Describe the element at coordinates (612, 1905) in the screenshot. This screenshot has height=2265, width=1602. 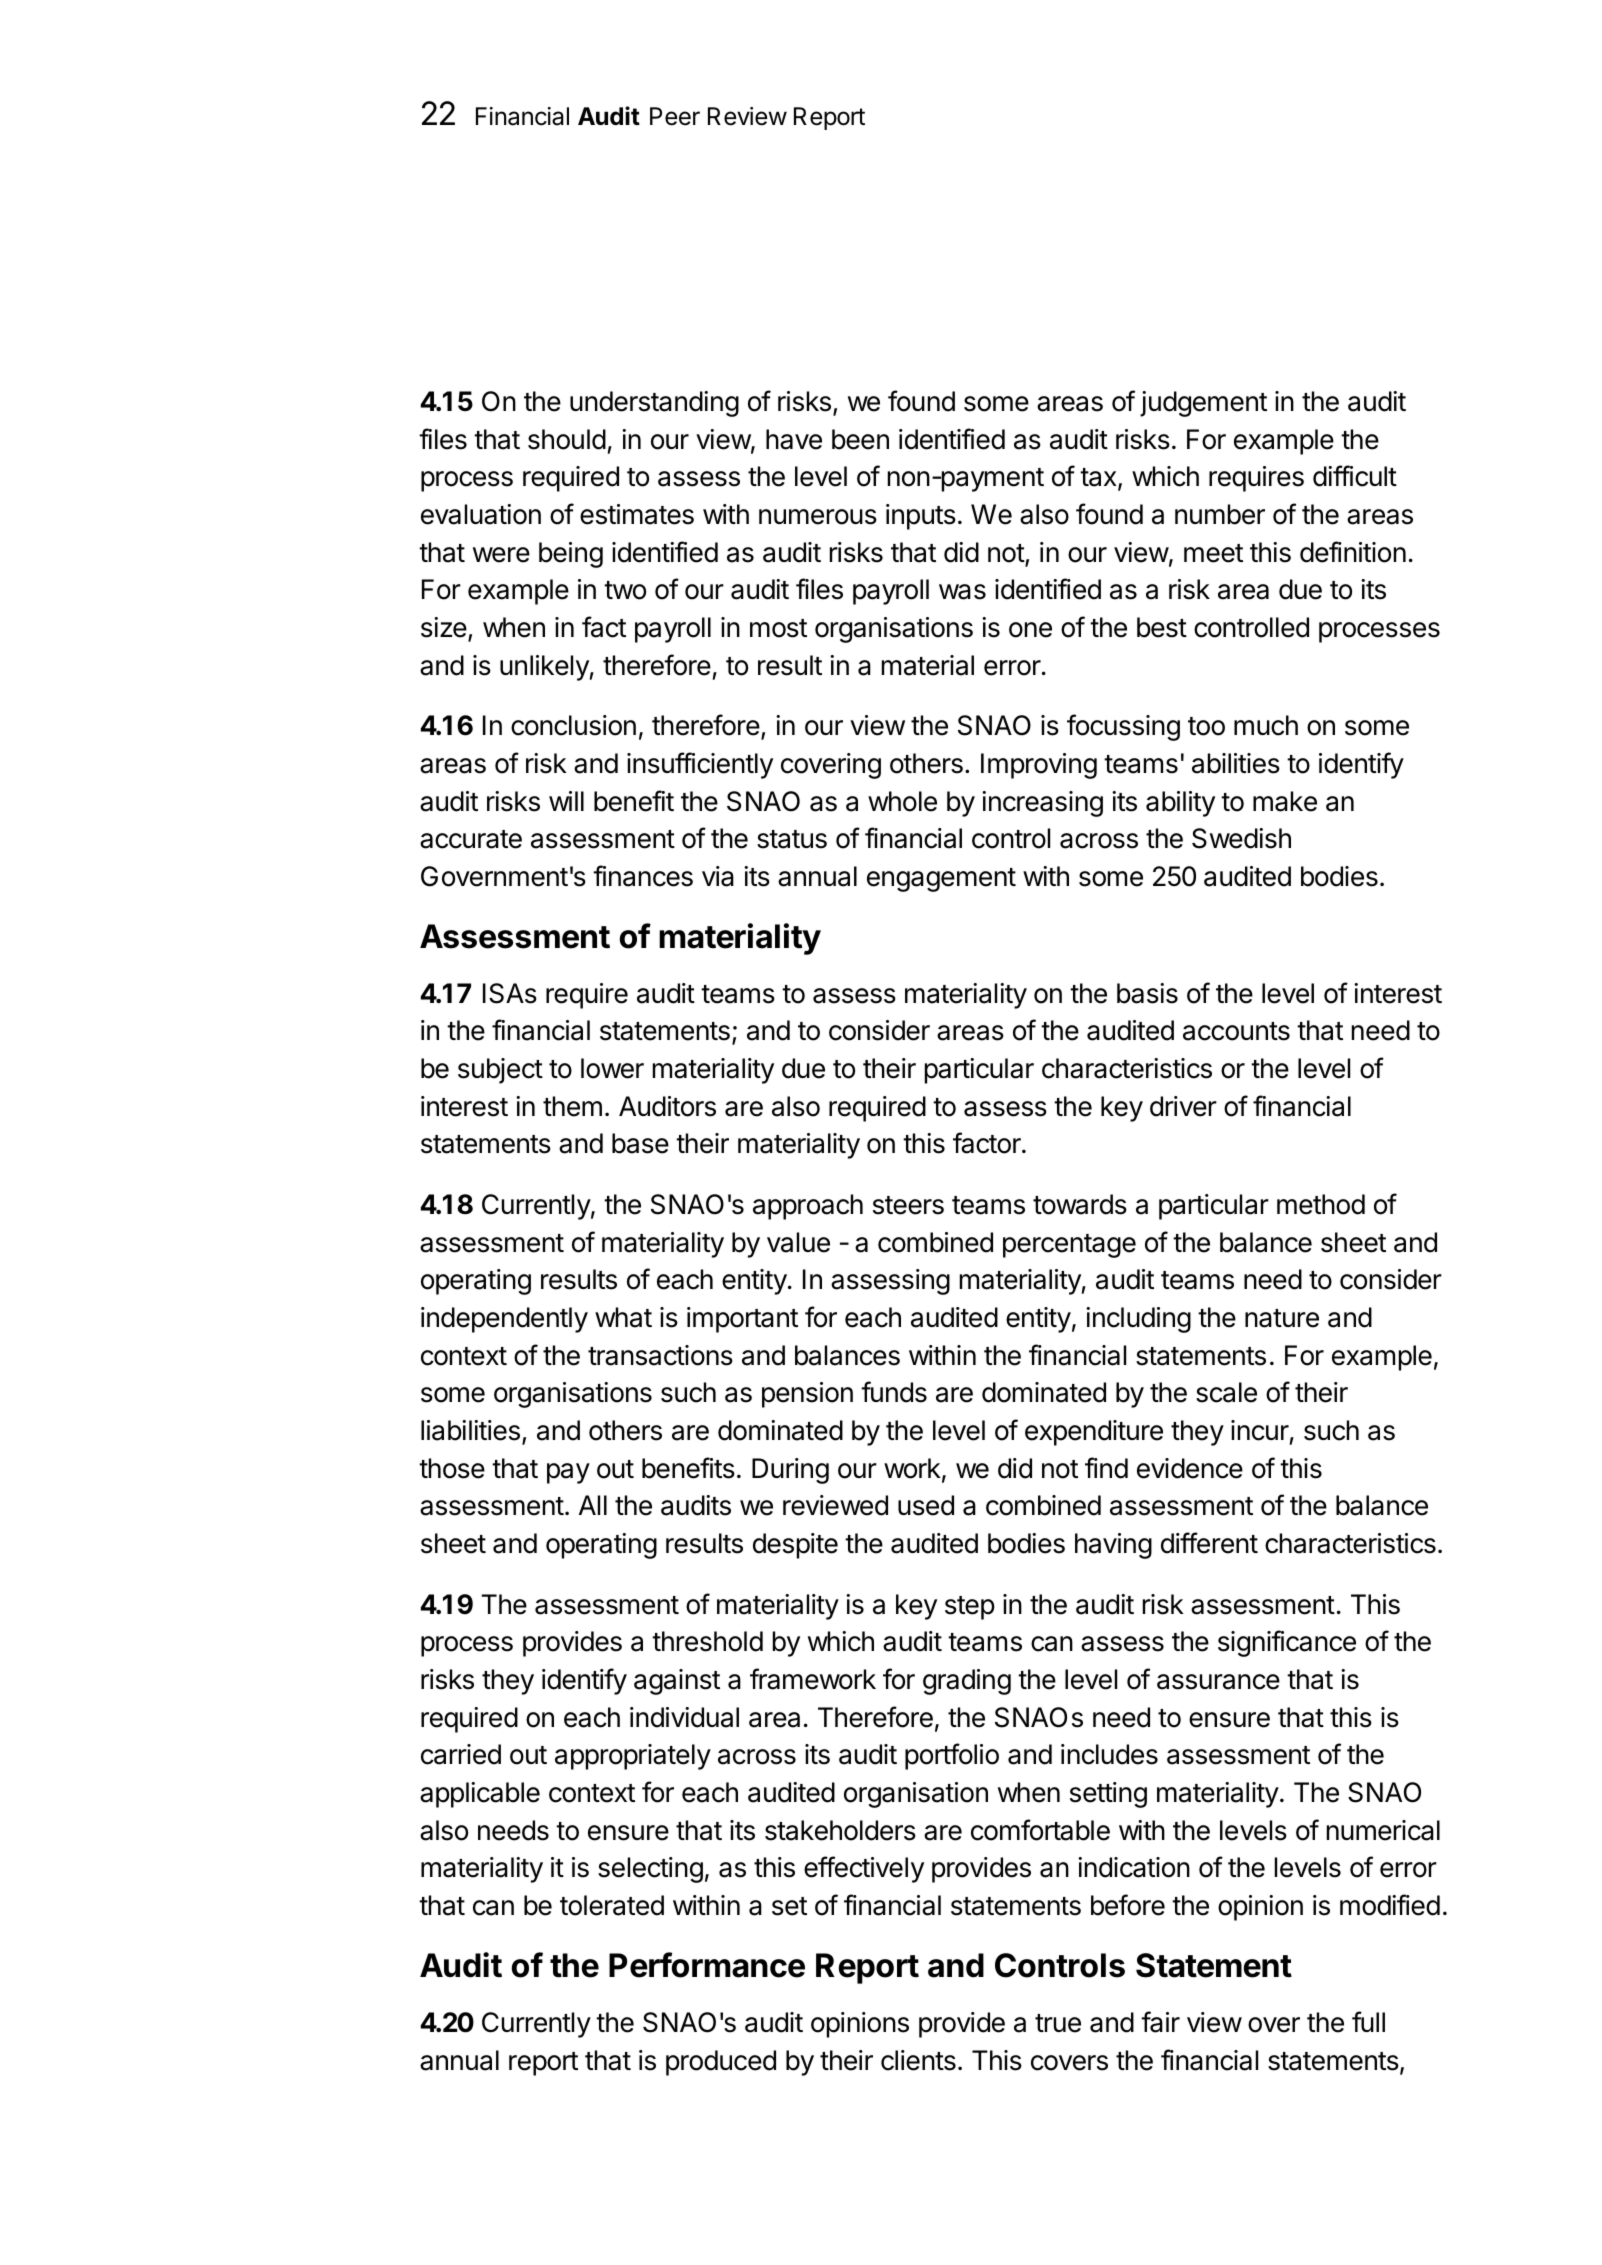
I see `tolerated` at that location.
